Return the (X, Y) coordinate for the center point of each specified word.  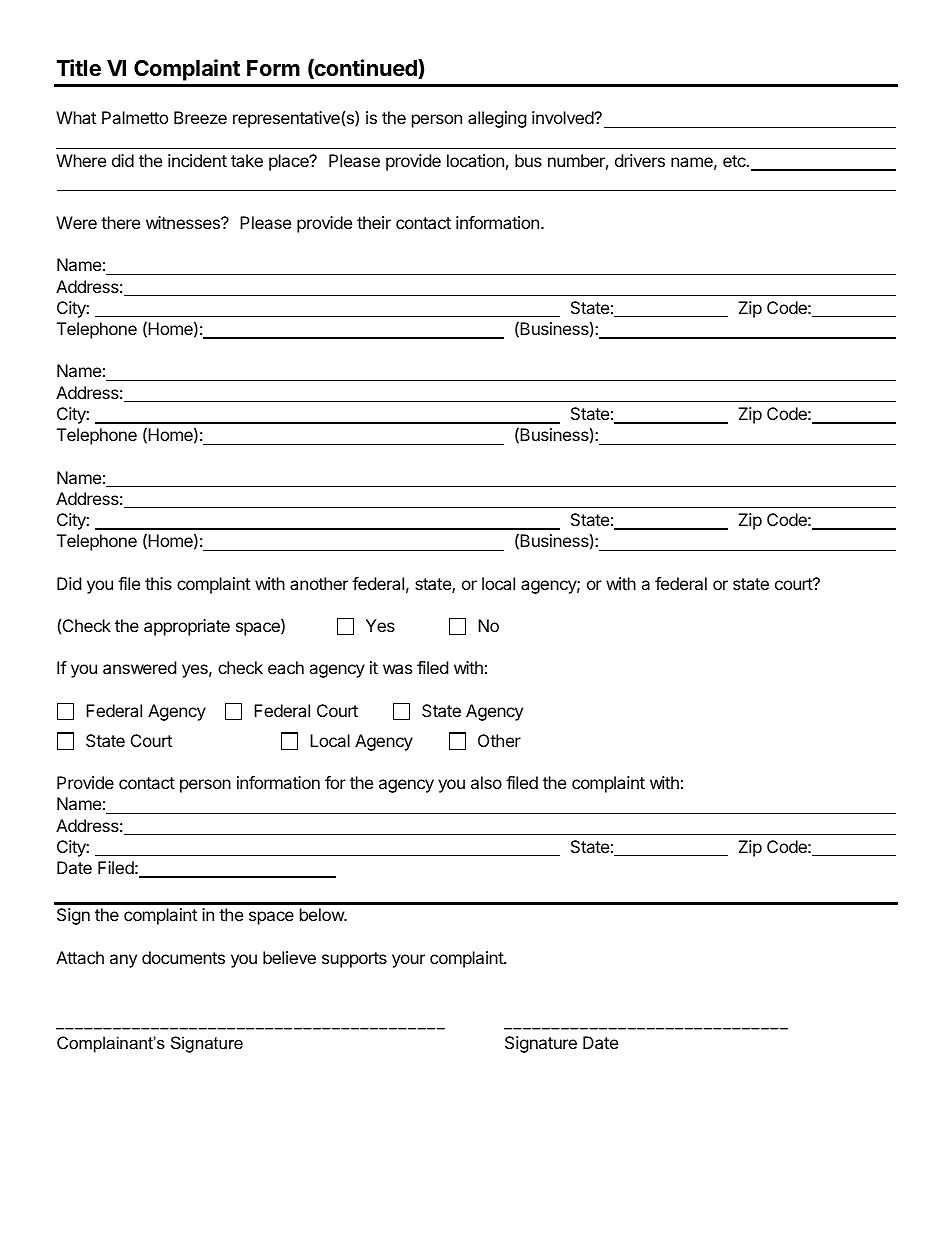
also (486, 782)
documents (183, 957)
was (397, 669)
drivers (640, 160)
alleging (497, 119)
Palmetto (135, 117)
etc (735, 161)
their (374, 222)
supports (354, 960)
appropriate (187, 627)
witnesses (184, 222)
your (408, 961)
